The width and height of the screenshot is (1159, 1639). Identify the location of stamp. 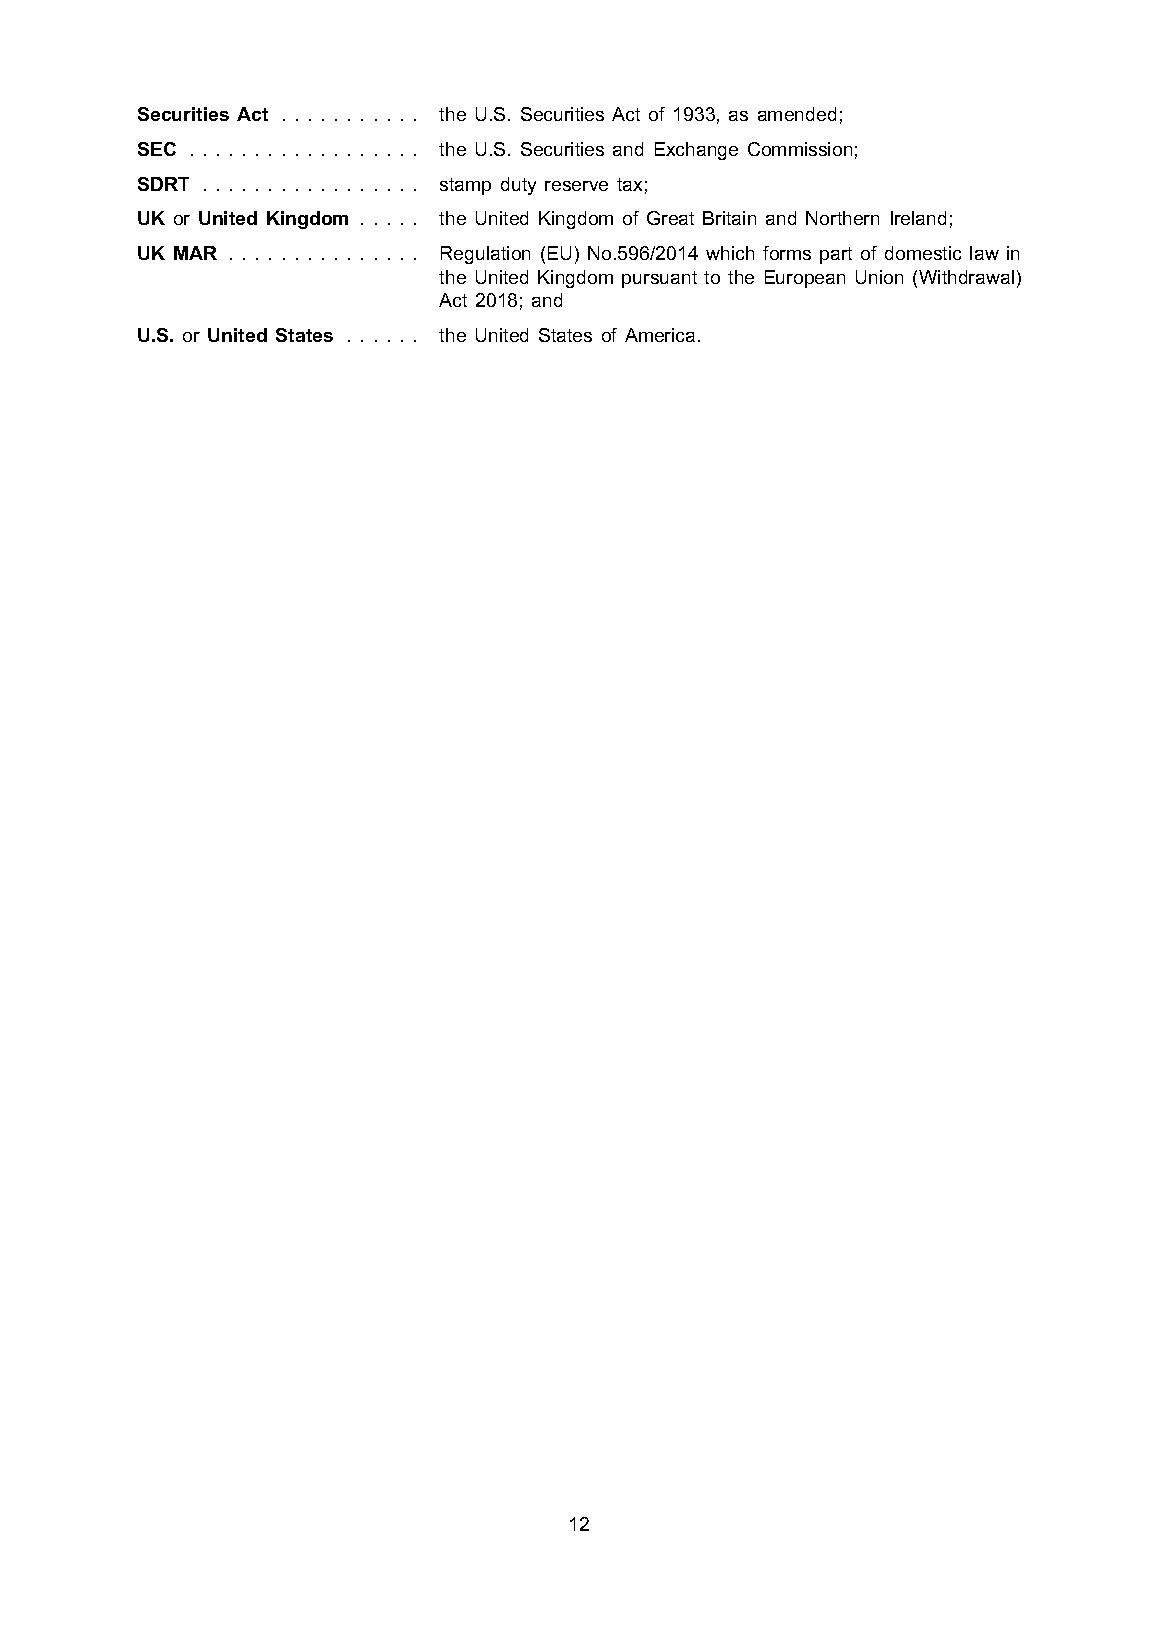
(465, 186).
